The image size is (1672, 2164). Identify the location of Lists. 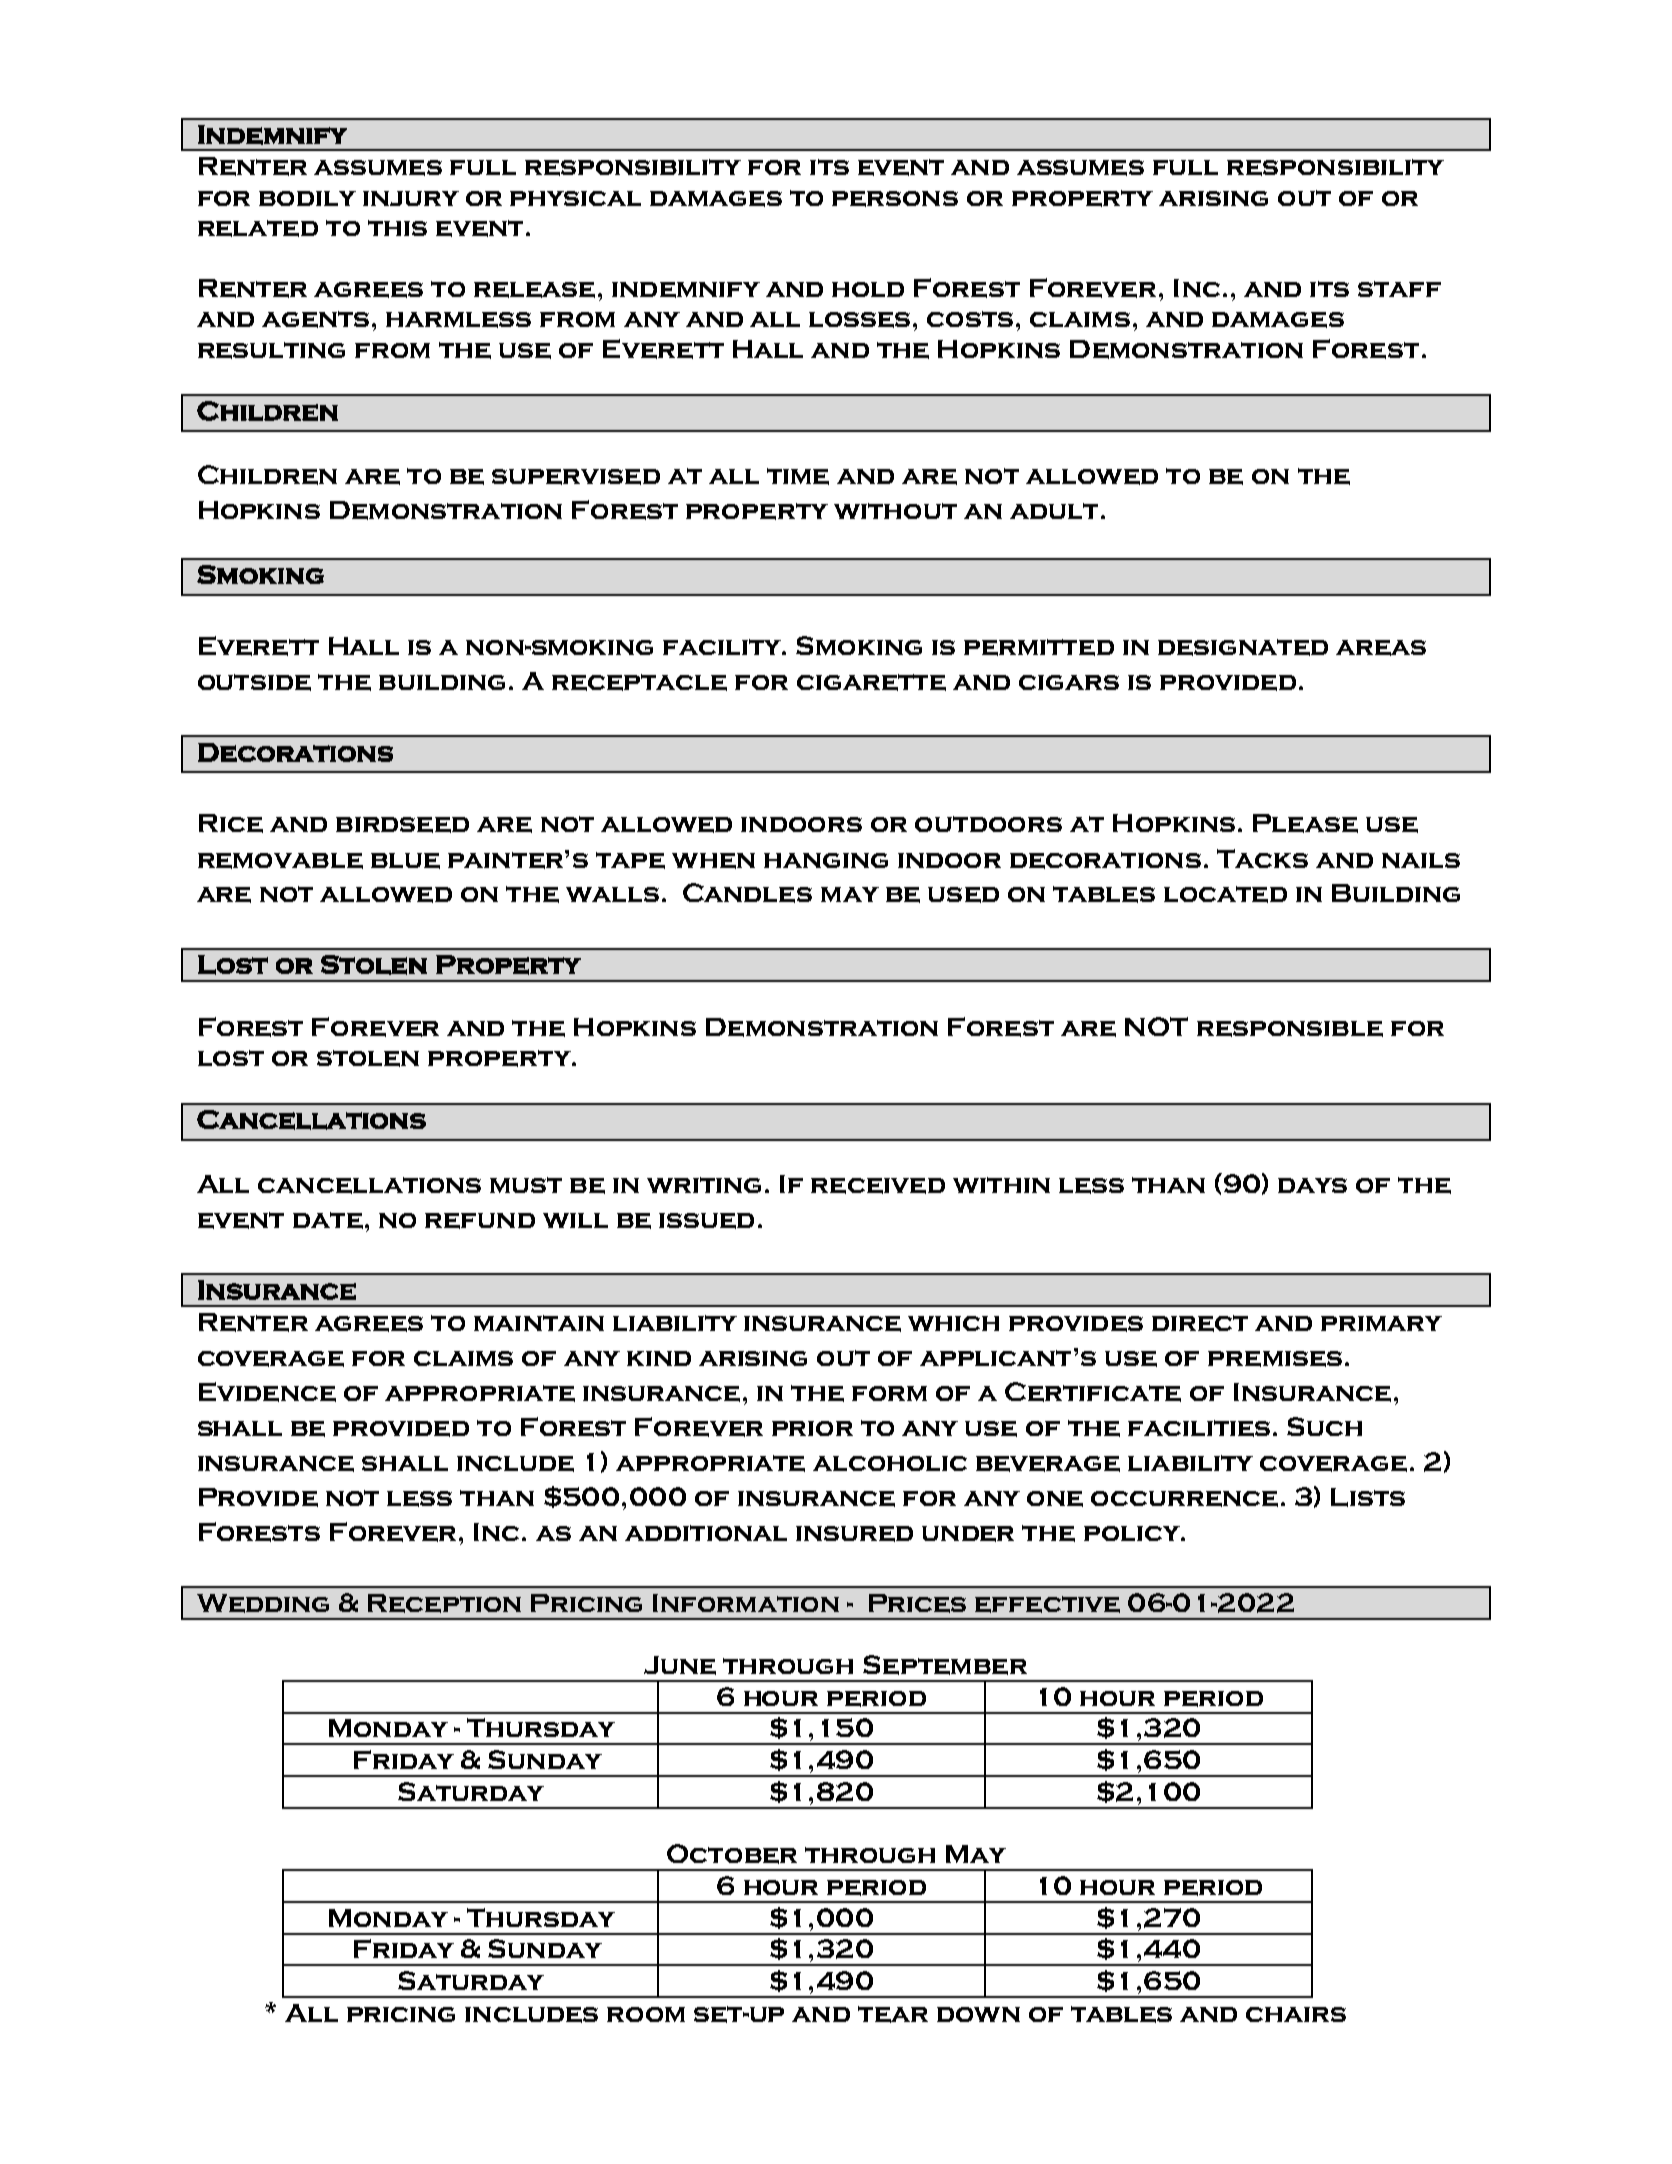
(1368, 1497).
